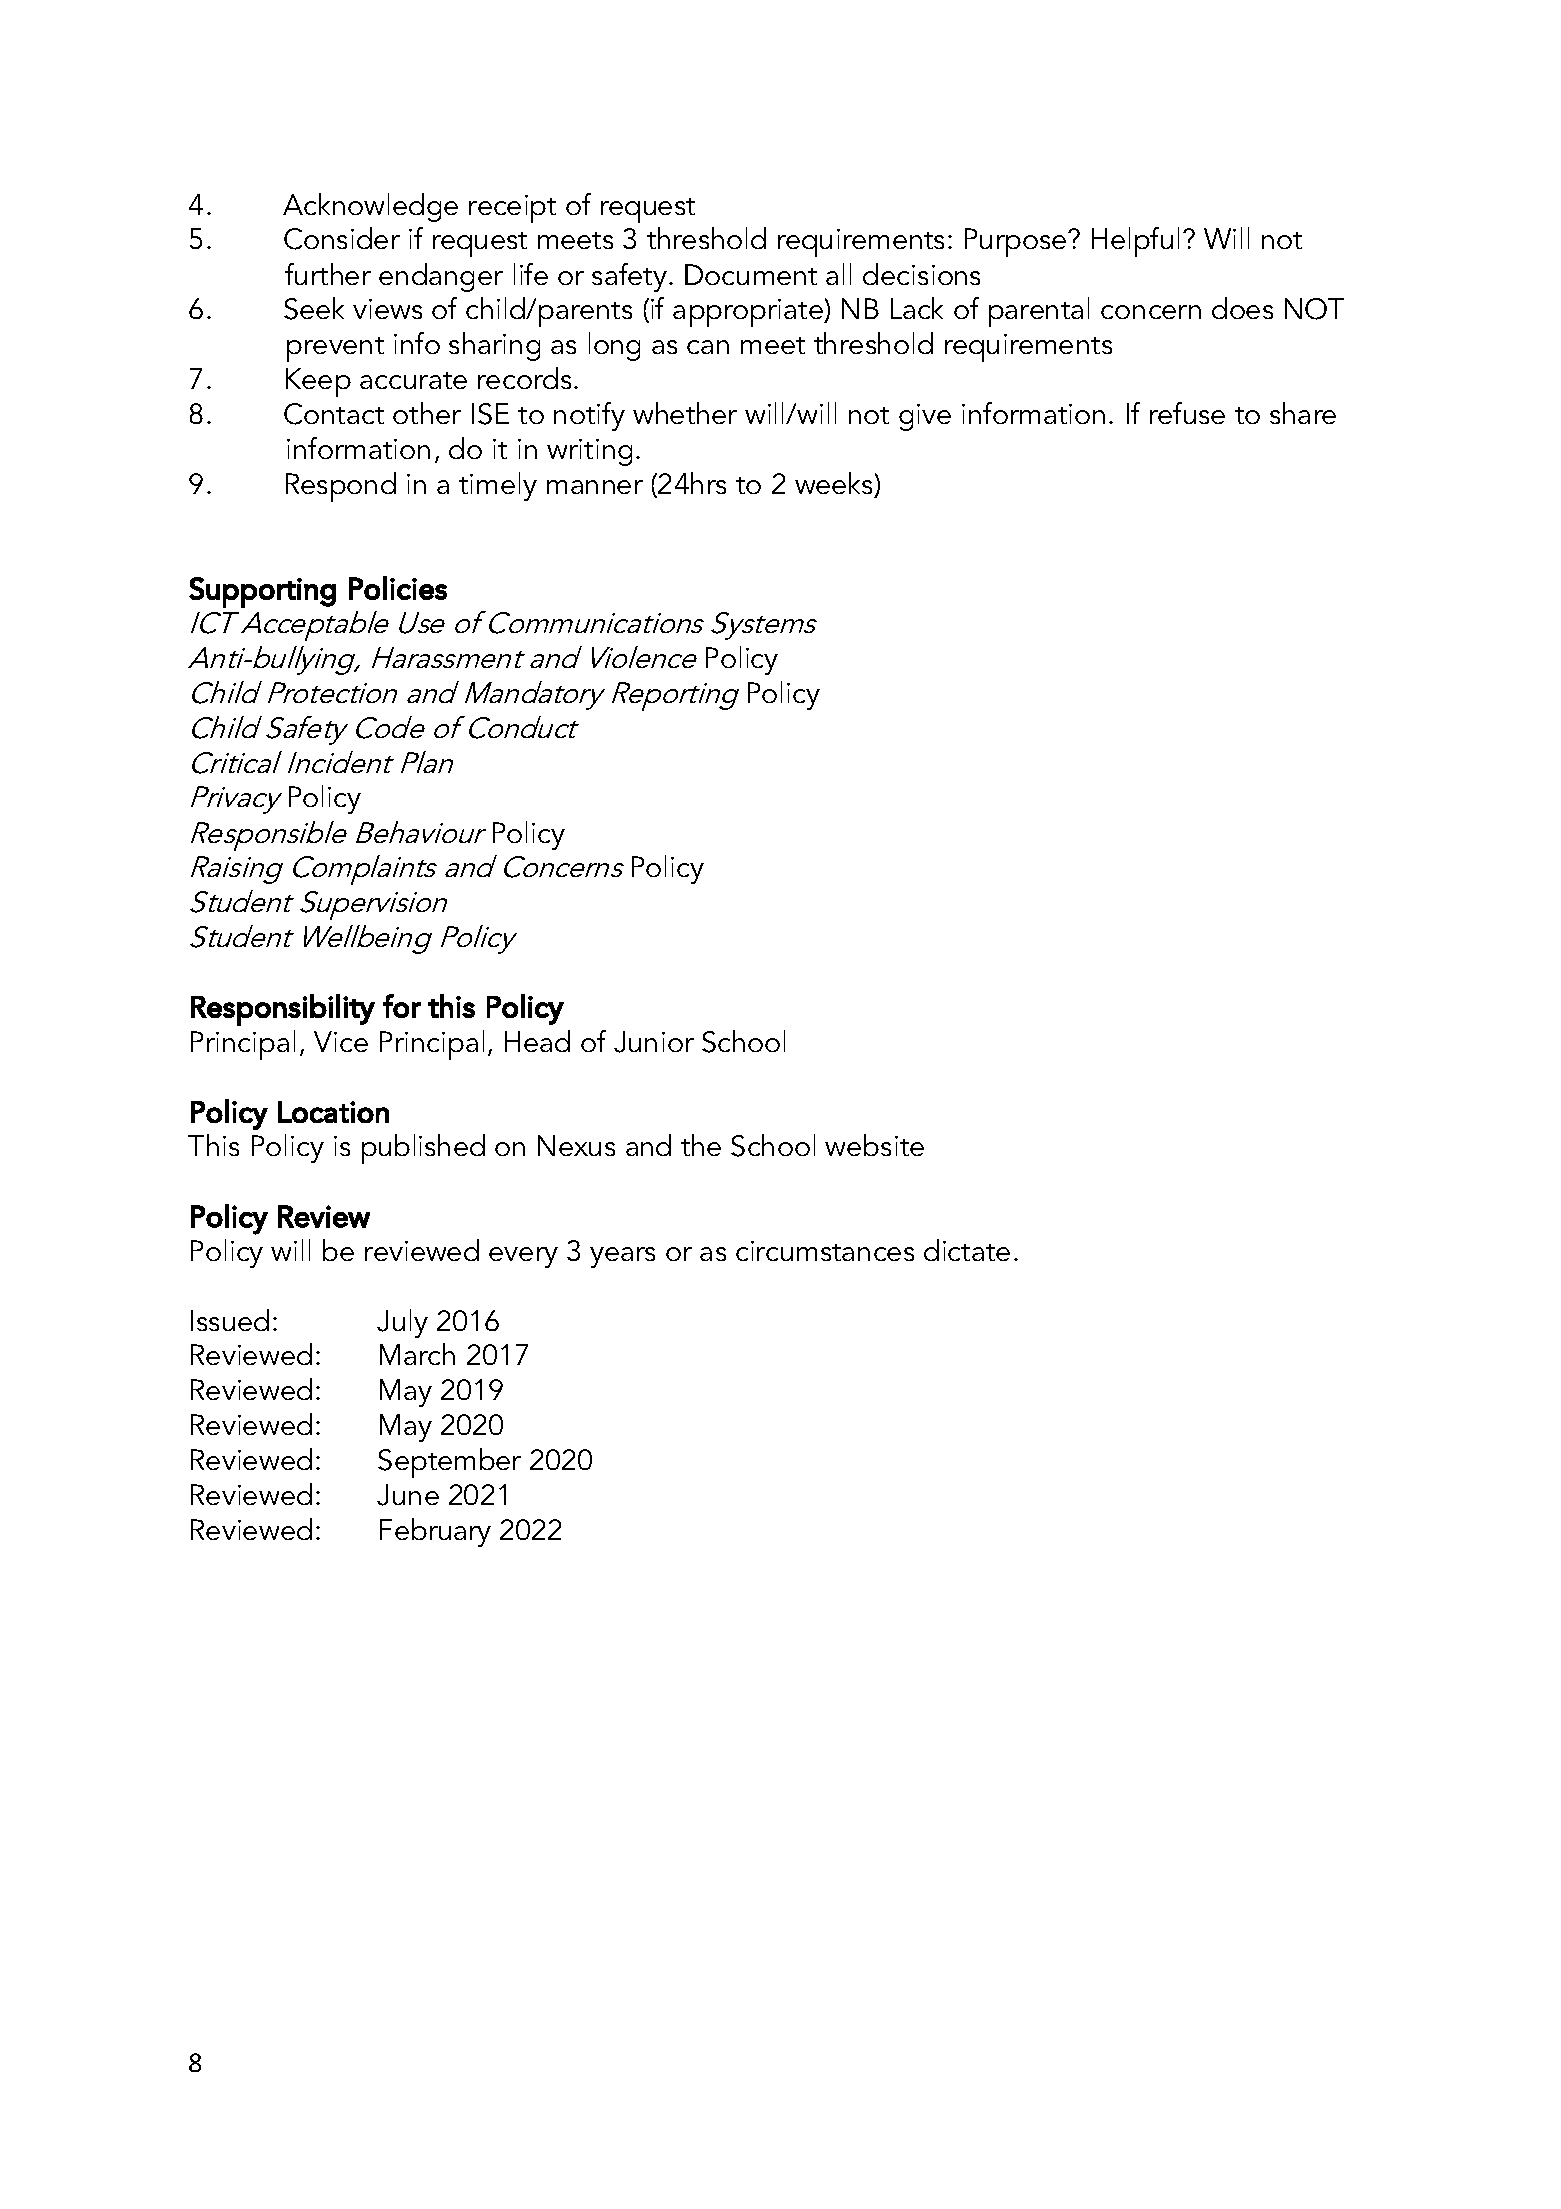 This screenshot has width=1561, height=2209. Describe the element at coordinates (654, 1042) in the screenshot. I see `Junior` at that location.
